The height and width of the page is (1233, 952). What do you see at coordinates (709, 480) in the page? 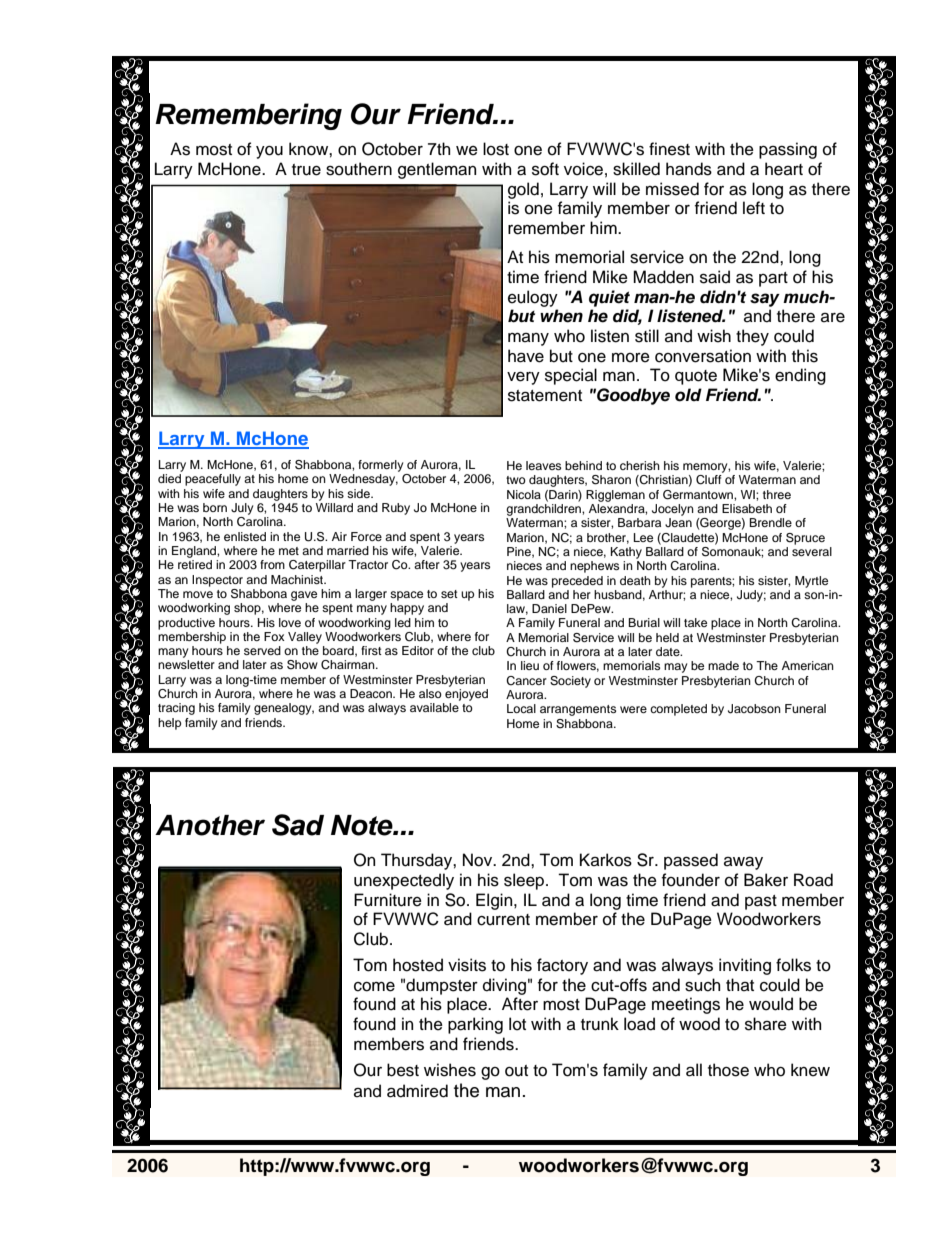
I see `Cluff` at bounding box center [709, 480].
